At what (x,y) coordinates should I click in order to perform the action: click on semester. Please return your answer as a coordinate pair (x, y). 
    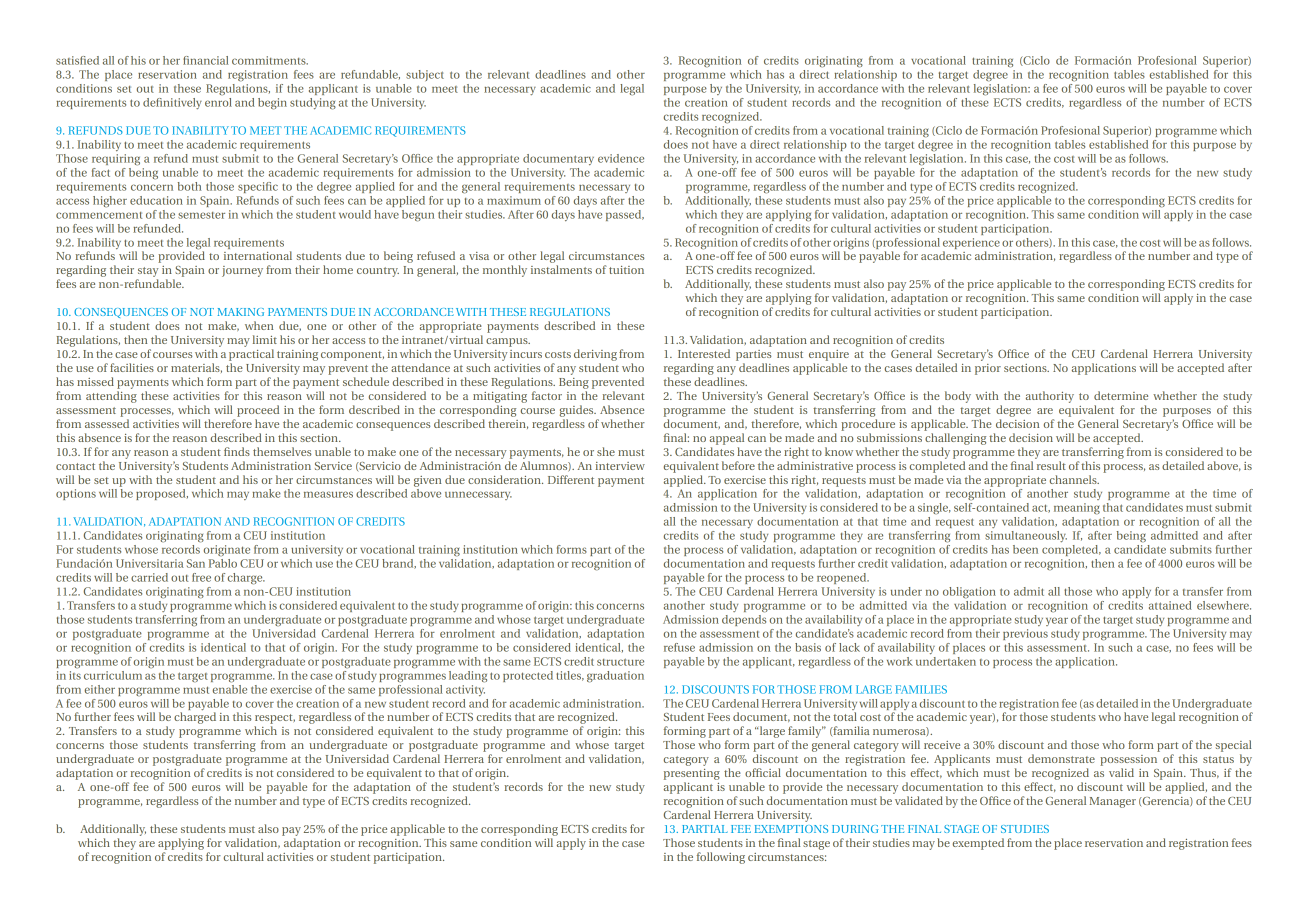
    Looking at the image, I should click on (201, 215).
